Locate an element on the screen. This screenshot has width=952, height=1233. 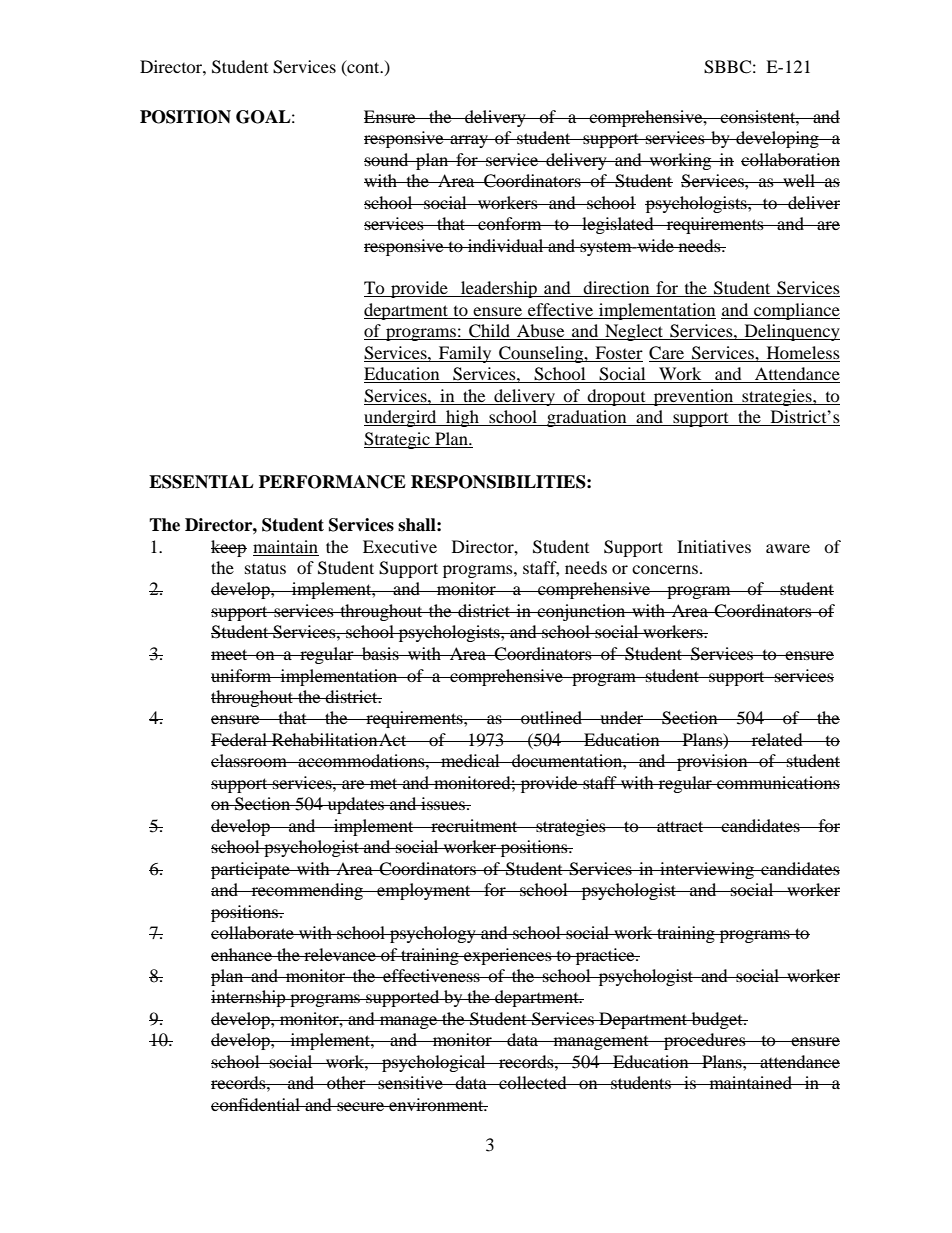
collaboration is located at coordinates (790, 159).
